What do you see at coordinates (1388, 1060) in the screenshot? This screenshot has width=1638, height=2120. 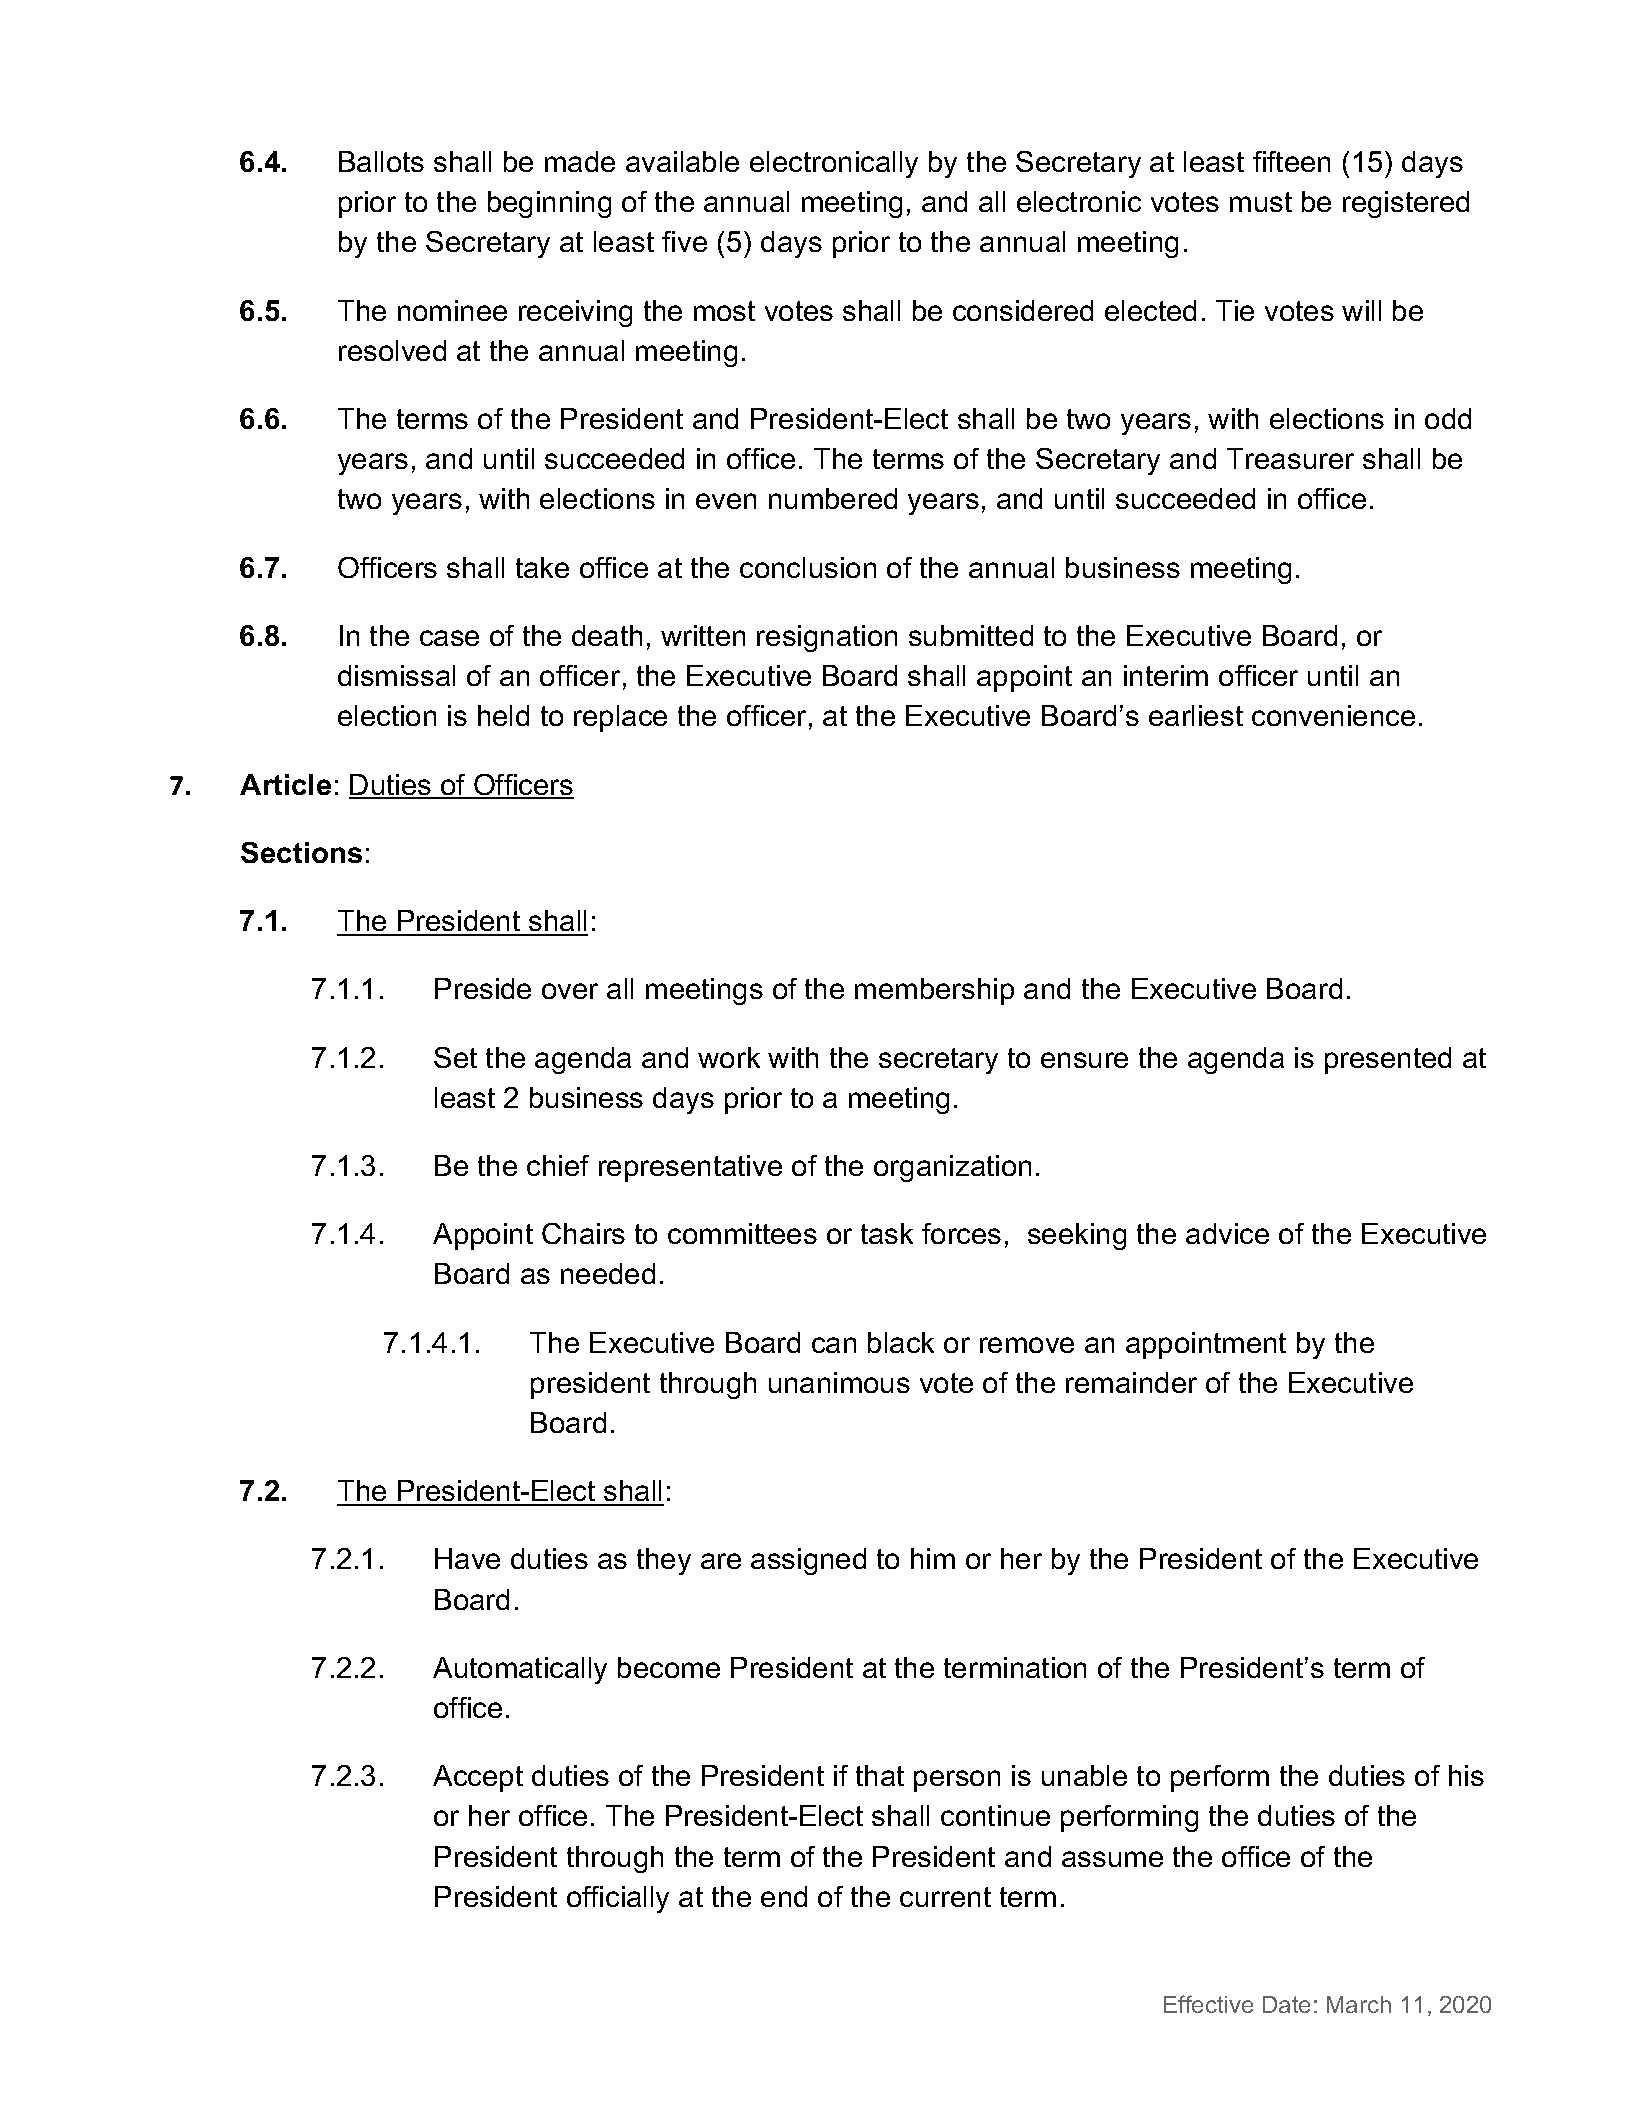 I see `presented` at bounding box center [1388, 1060].
